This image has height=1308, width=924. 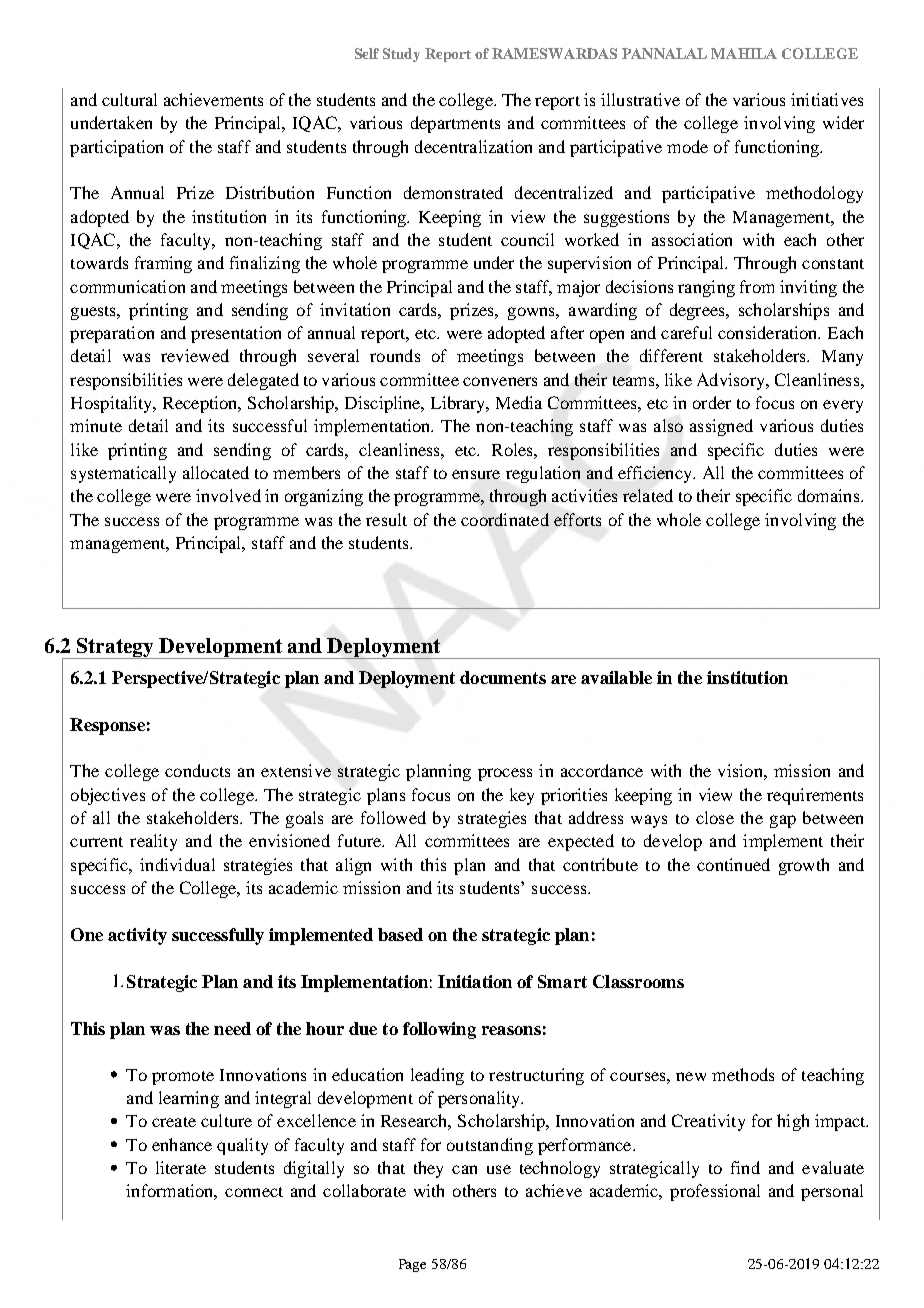 I want to click on allocated, so click(x=216, y=472).
